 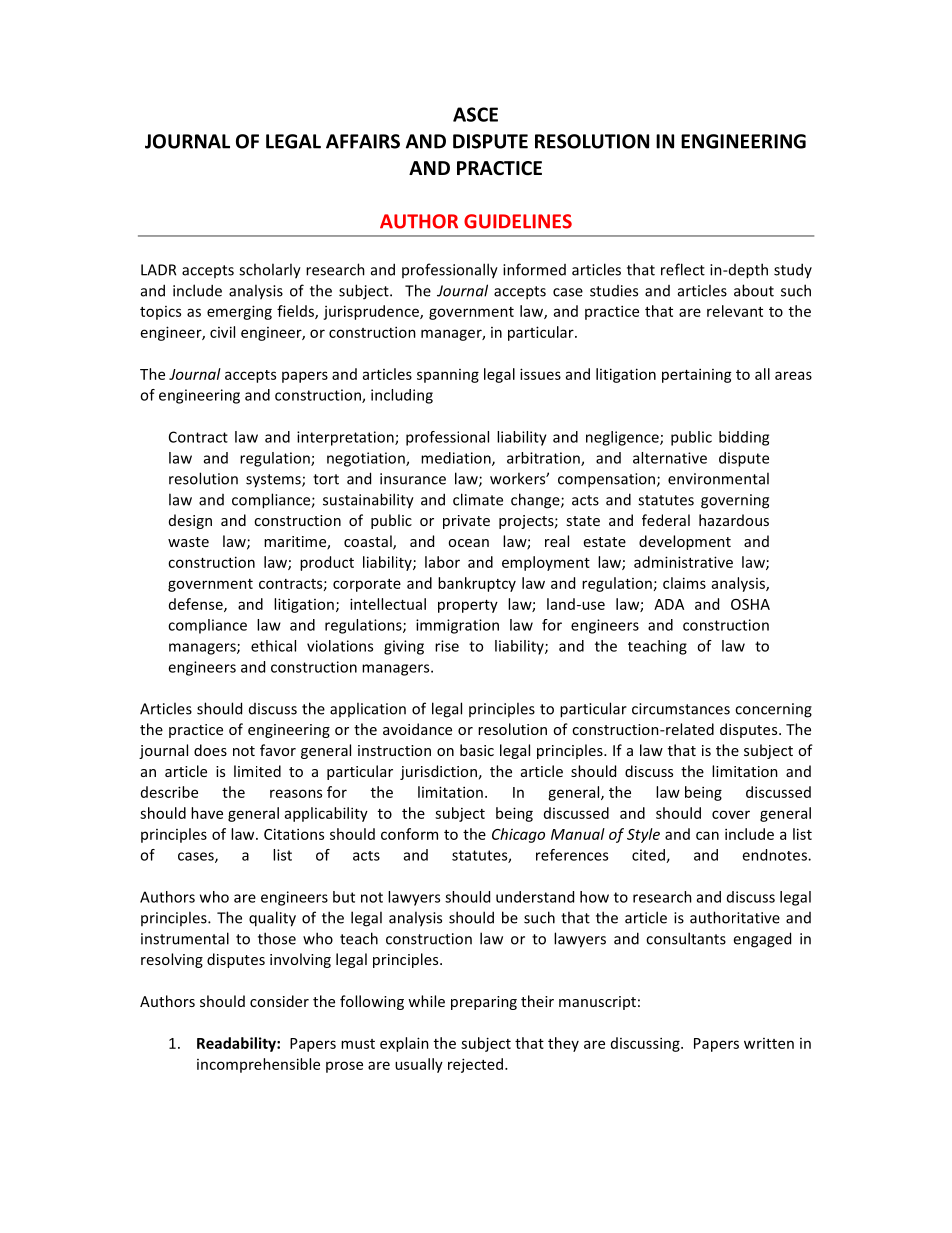 I want to click on incomprehensible, so click(x=258, y=1065).
